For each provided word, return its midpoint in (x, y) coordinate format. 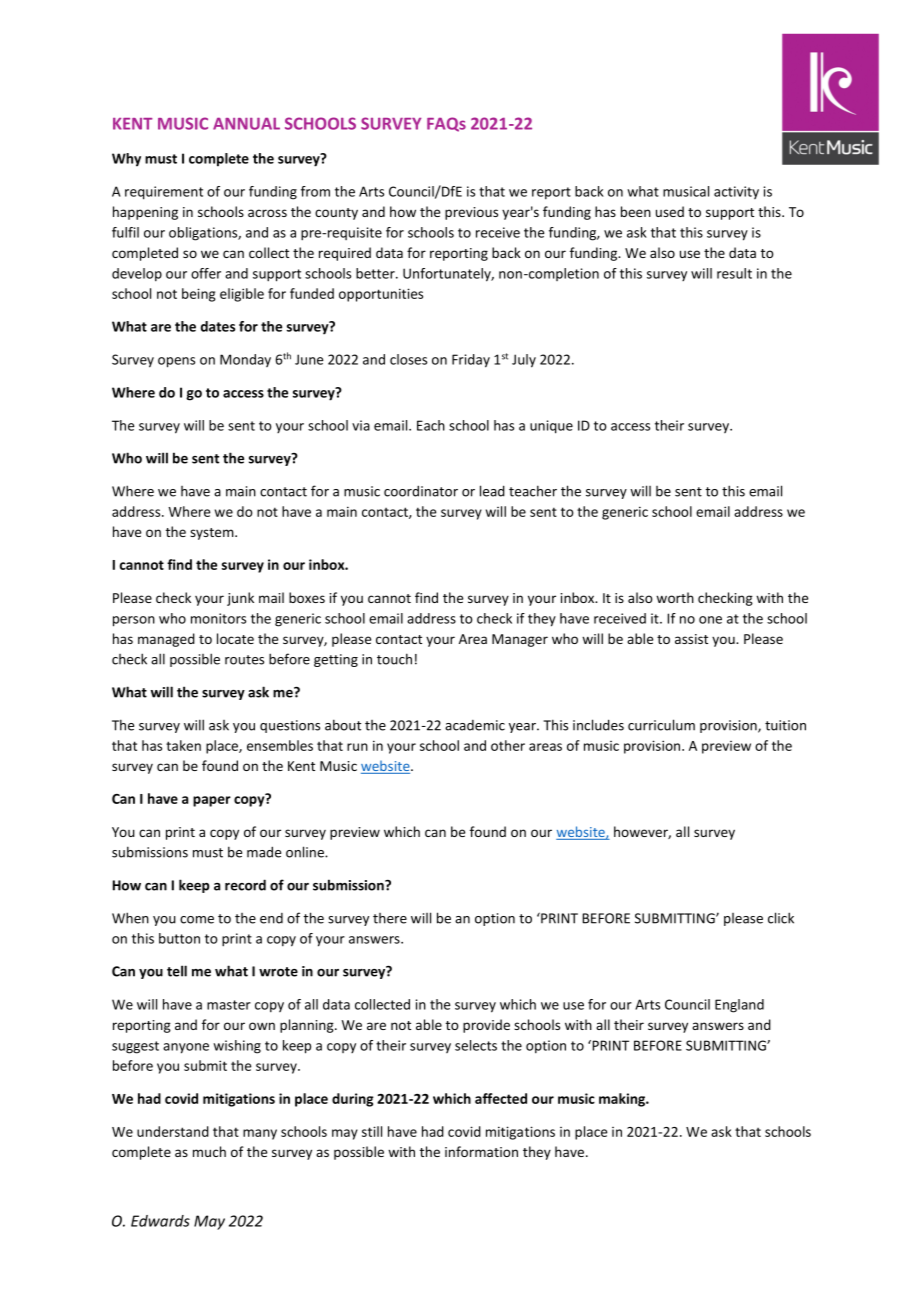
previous (471, 213)
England (739, 1006)
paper (212, 801)
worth (675, 597)
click (781, 918)
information (481, 1151)
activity (736, 192)
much (209, 1151)
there (390, 918)
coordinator (421, 491)
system (213, 534)
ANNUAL (246, 124)
